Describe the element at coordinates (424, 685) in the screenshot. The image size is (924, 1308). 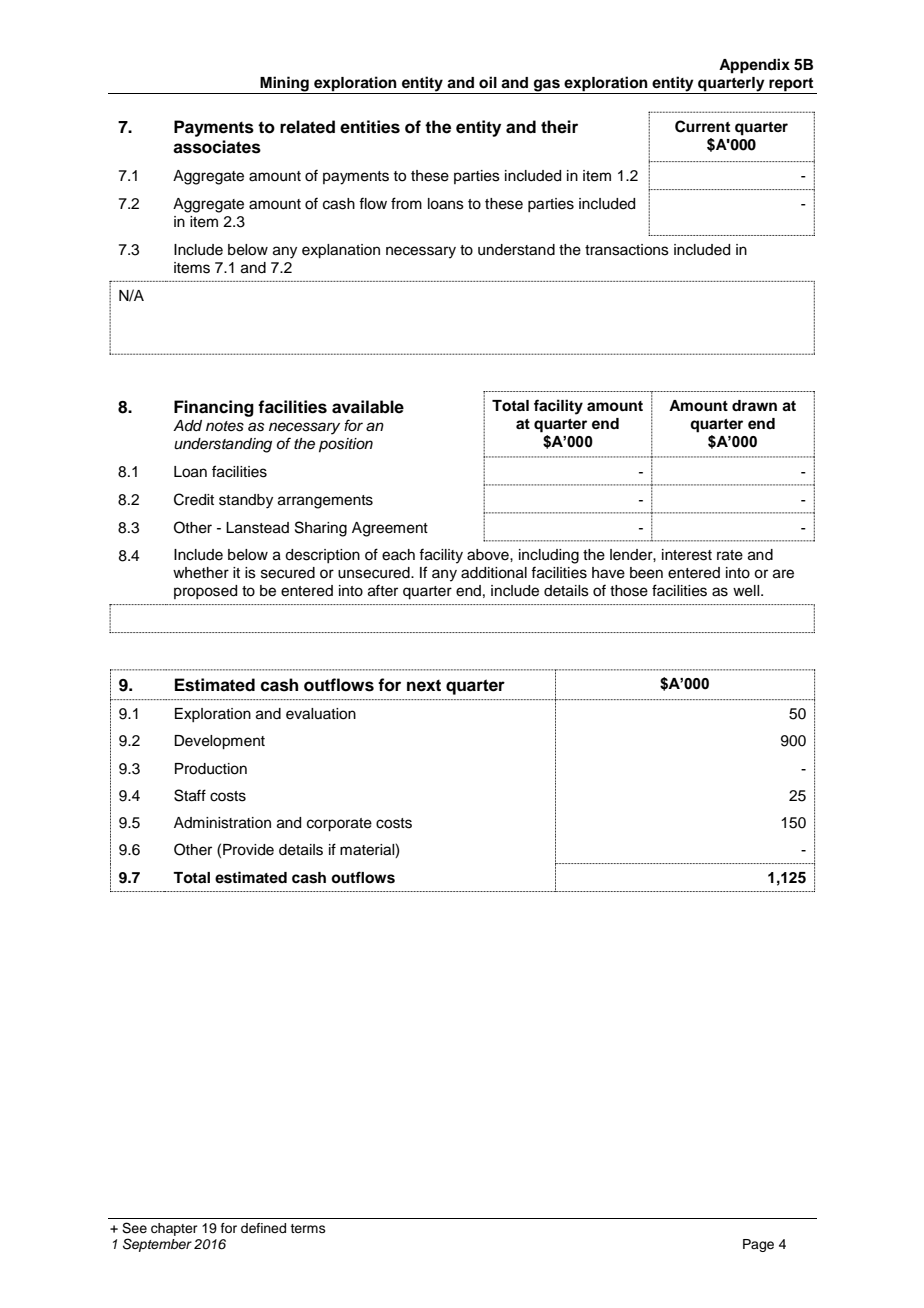
I see `next` at that location.
